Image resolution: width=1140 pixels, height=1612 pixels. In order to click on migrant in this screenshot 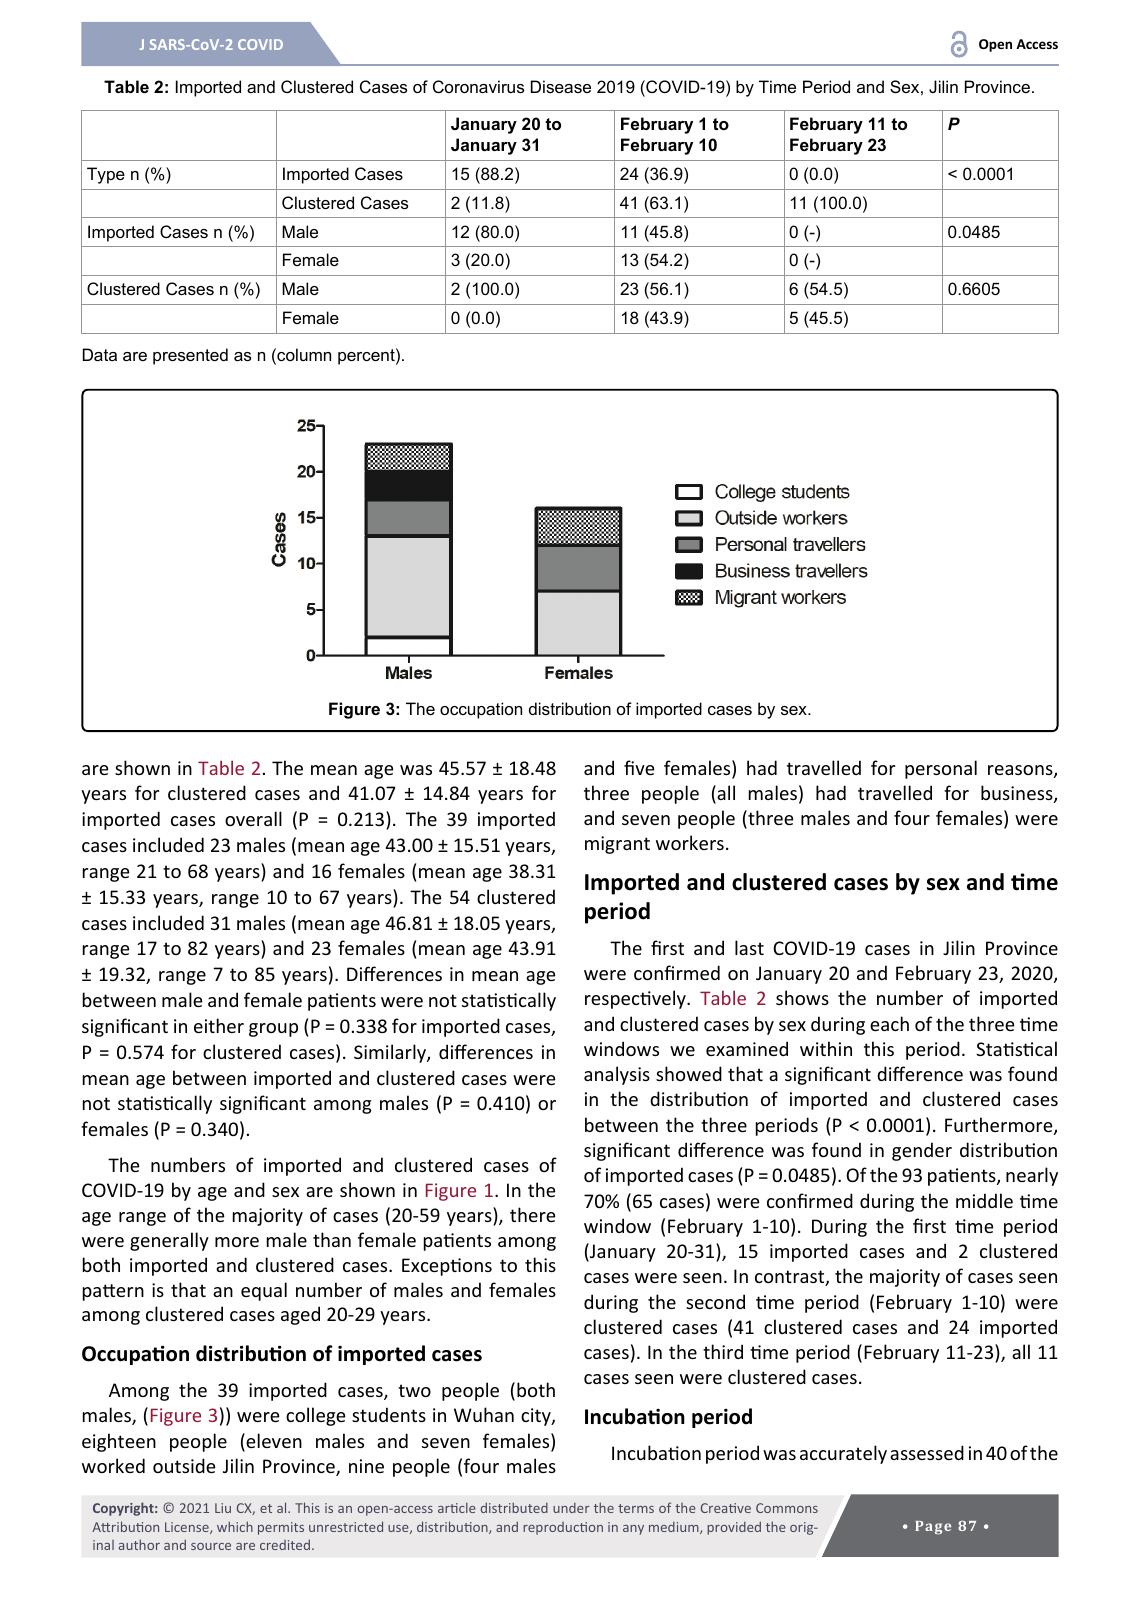, I will do `click(617, 845)`.
